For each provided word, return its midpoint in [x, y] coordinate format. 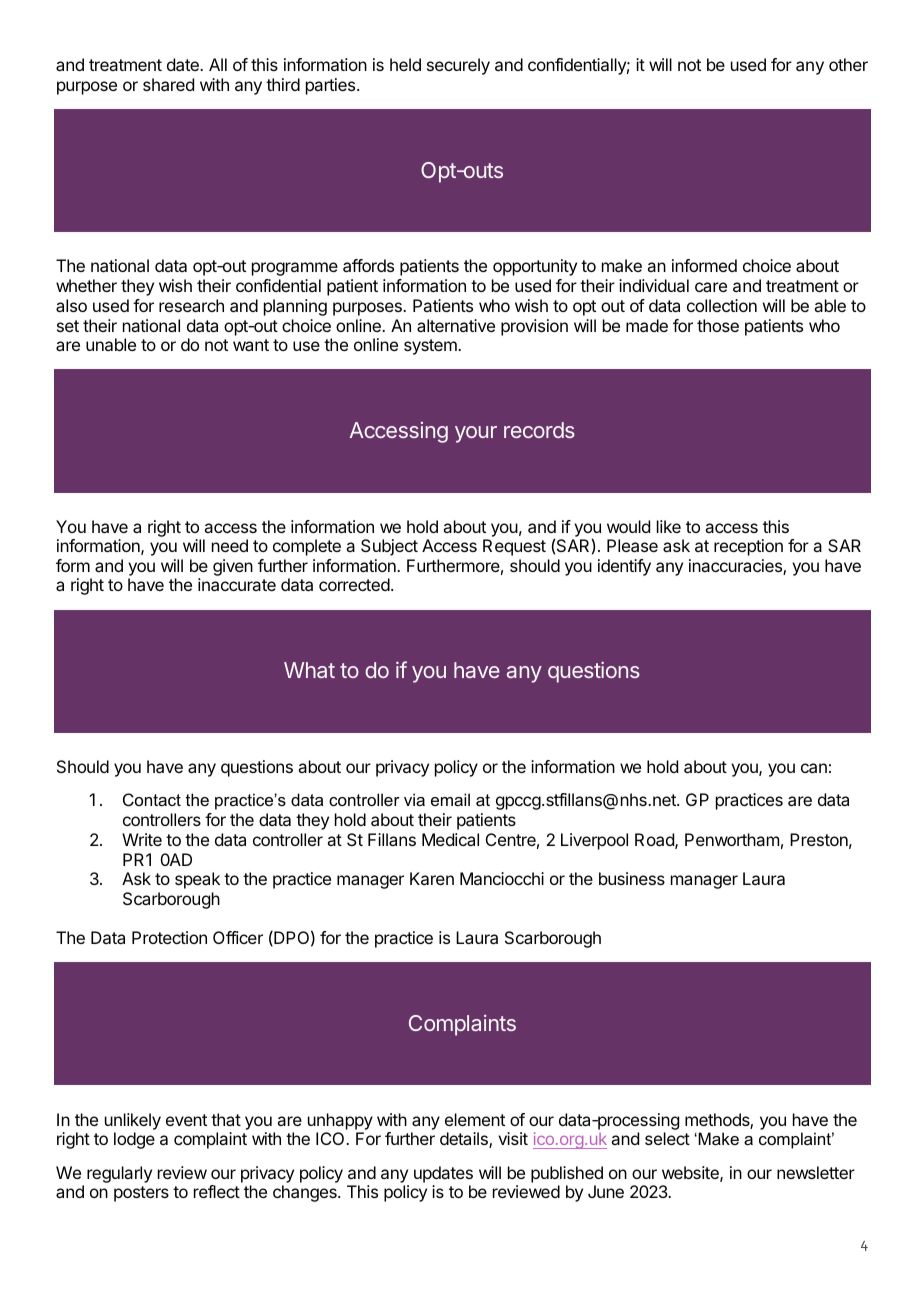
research [191, 305]
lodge [134, 1140]
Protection [169, 937]
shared [168, 84]
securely [458, 66]
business [632, 878]
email [450, 799]
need [230, 545]
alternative [456, 325]
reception [748, 547]
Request [514, 547]
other [848, 64]
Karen [432, 878]
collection [722, 305]
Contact [152, 799]
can [814, 768]
